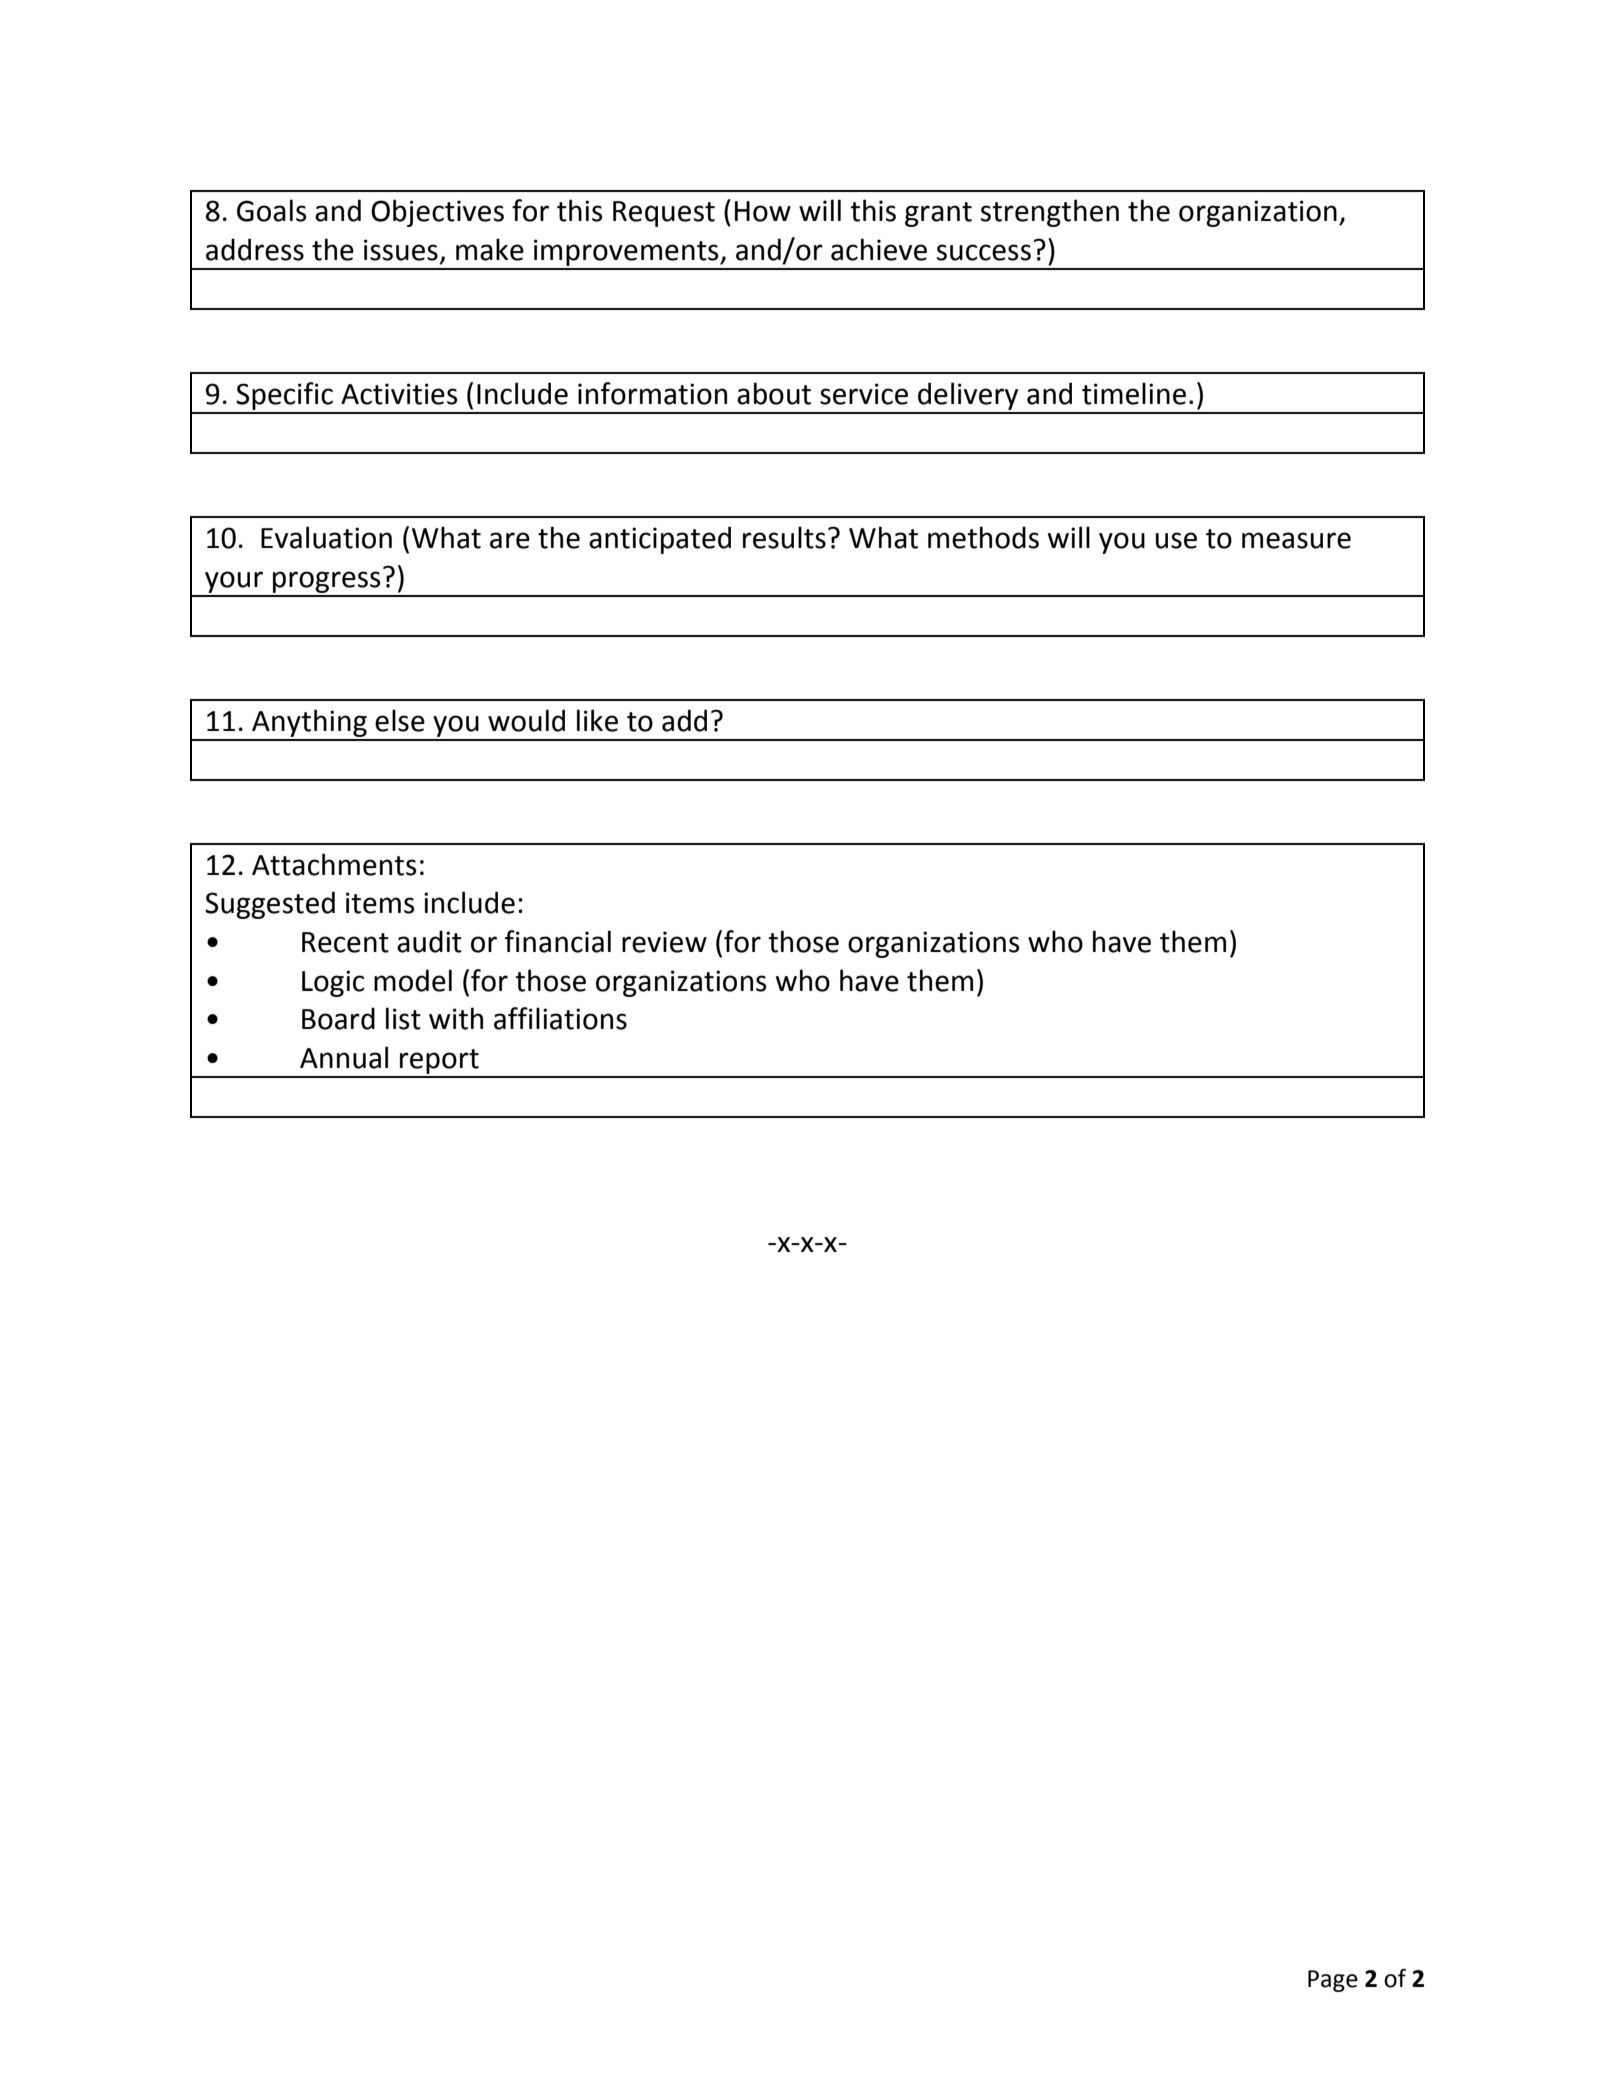 The height and width of the screenshot is (2089, 1615). I want to click on issues, so click(401, 250).
